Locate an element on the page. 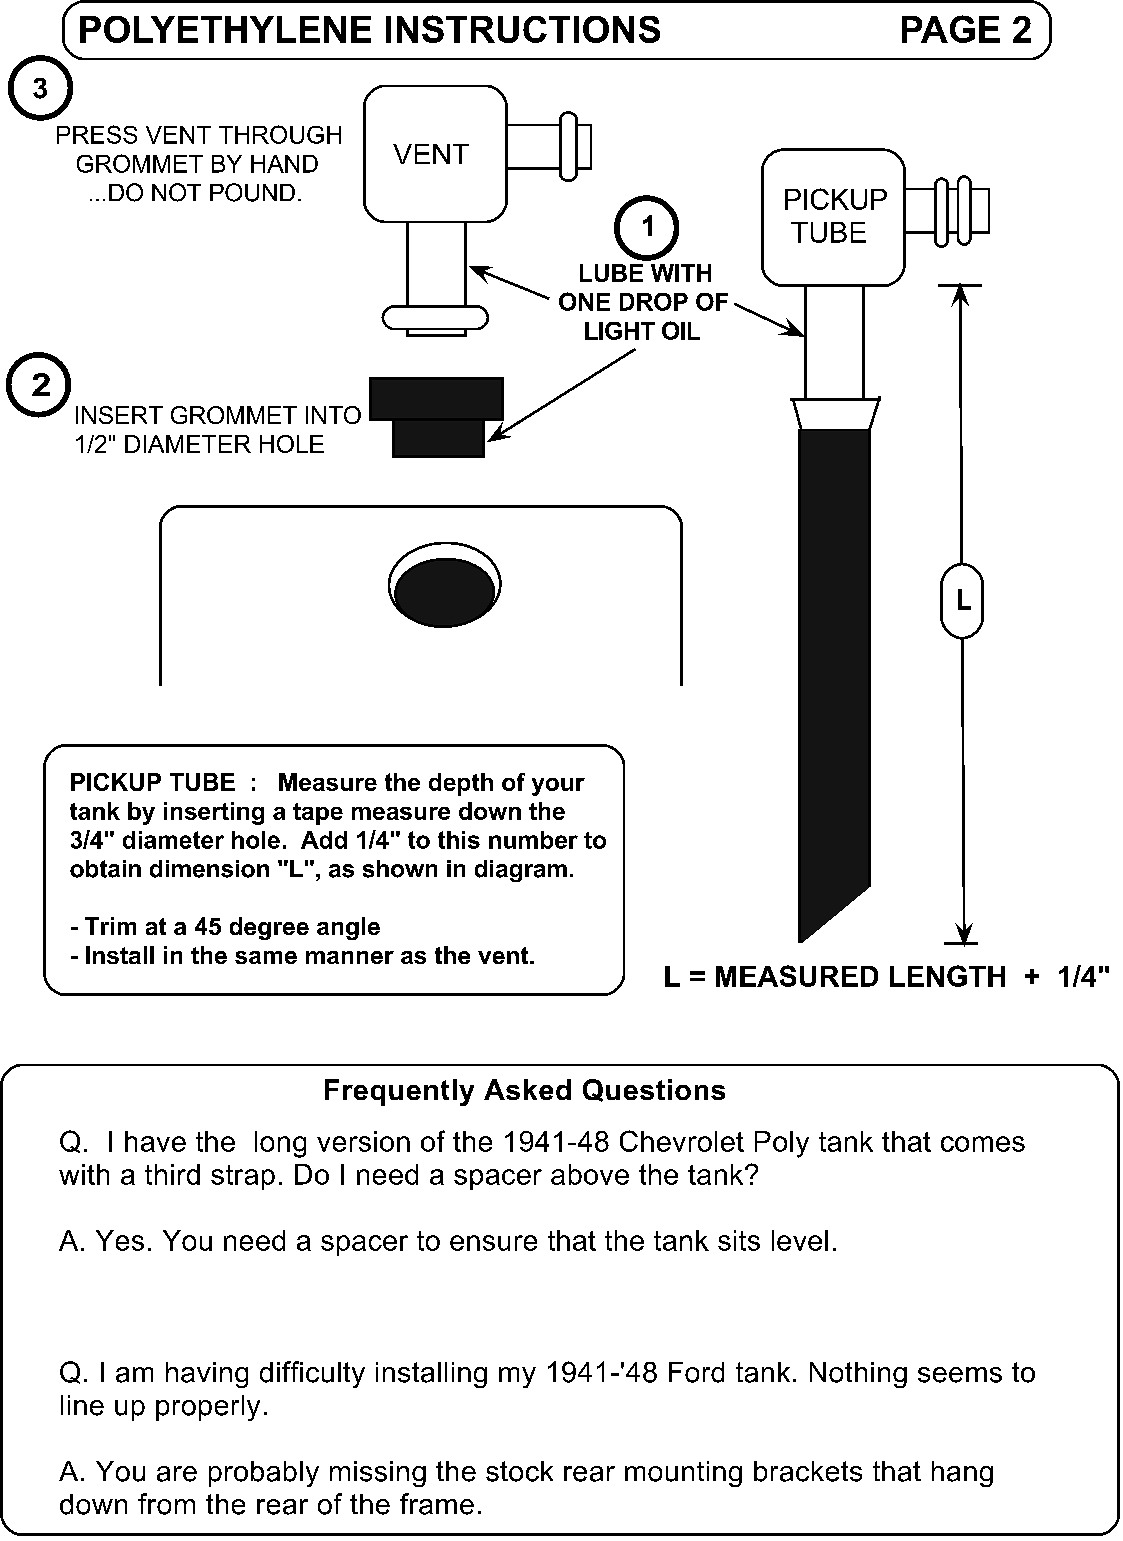  OIL is located at coordinates (681, 330).
